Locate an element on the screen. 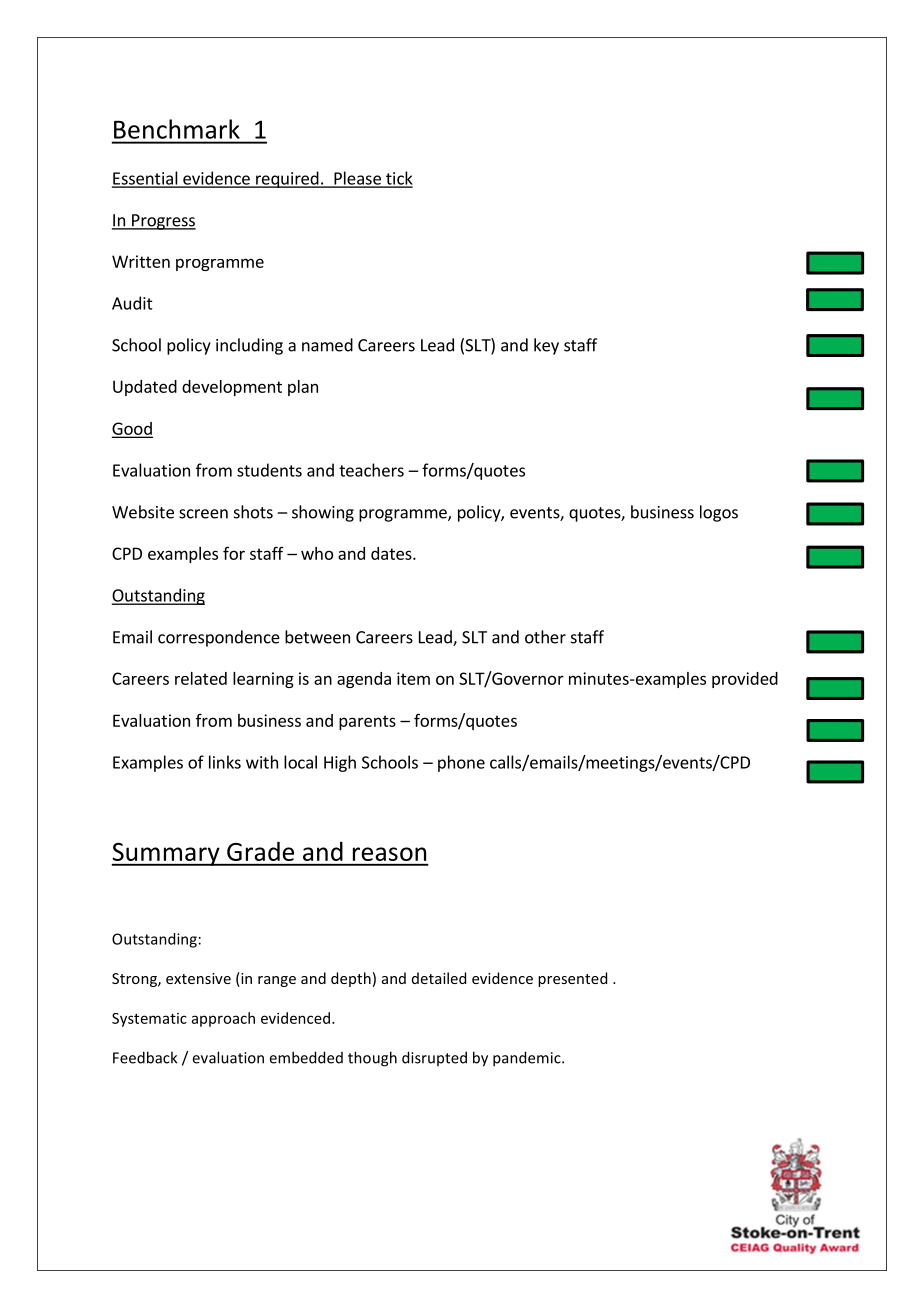 The height and width of the screenshot is (1308, 924). Benchmark is located at coordinates (176, 129).
